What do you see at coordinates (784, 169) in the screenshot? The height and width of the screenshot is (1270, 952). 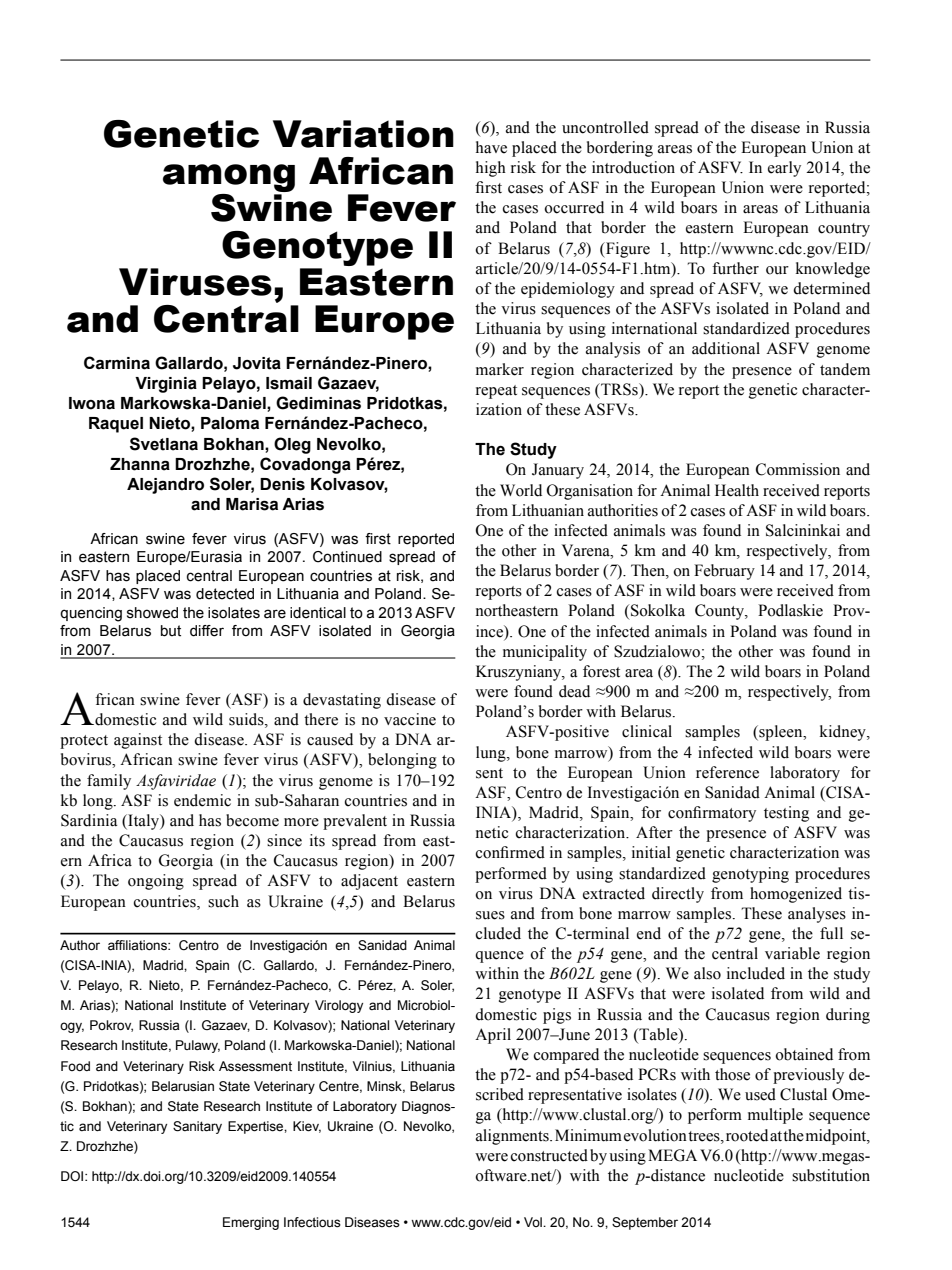 I see `early` at bounding box center [784, 169].
